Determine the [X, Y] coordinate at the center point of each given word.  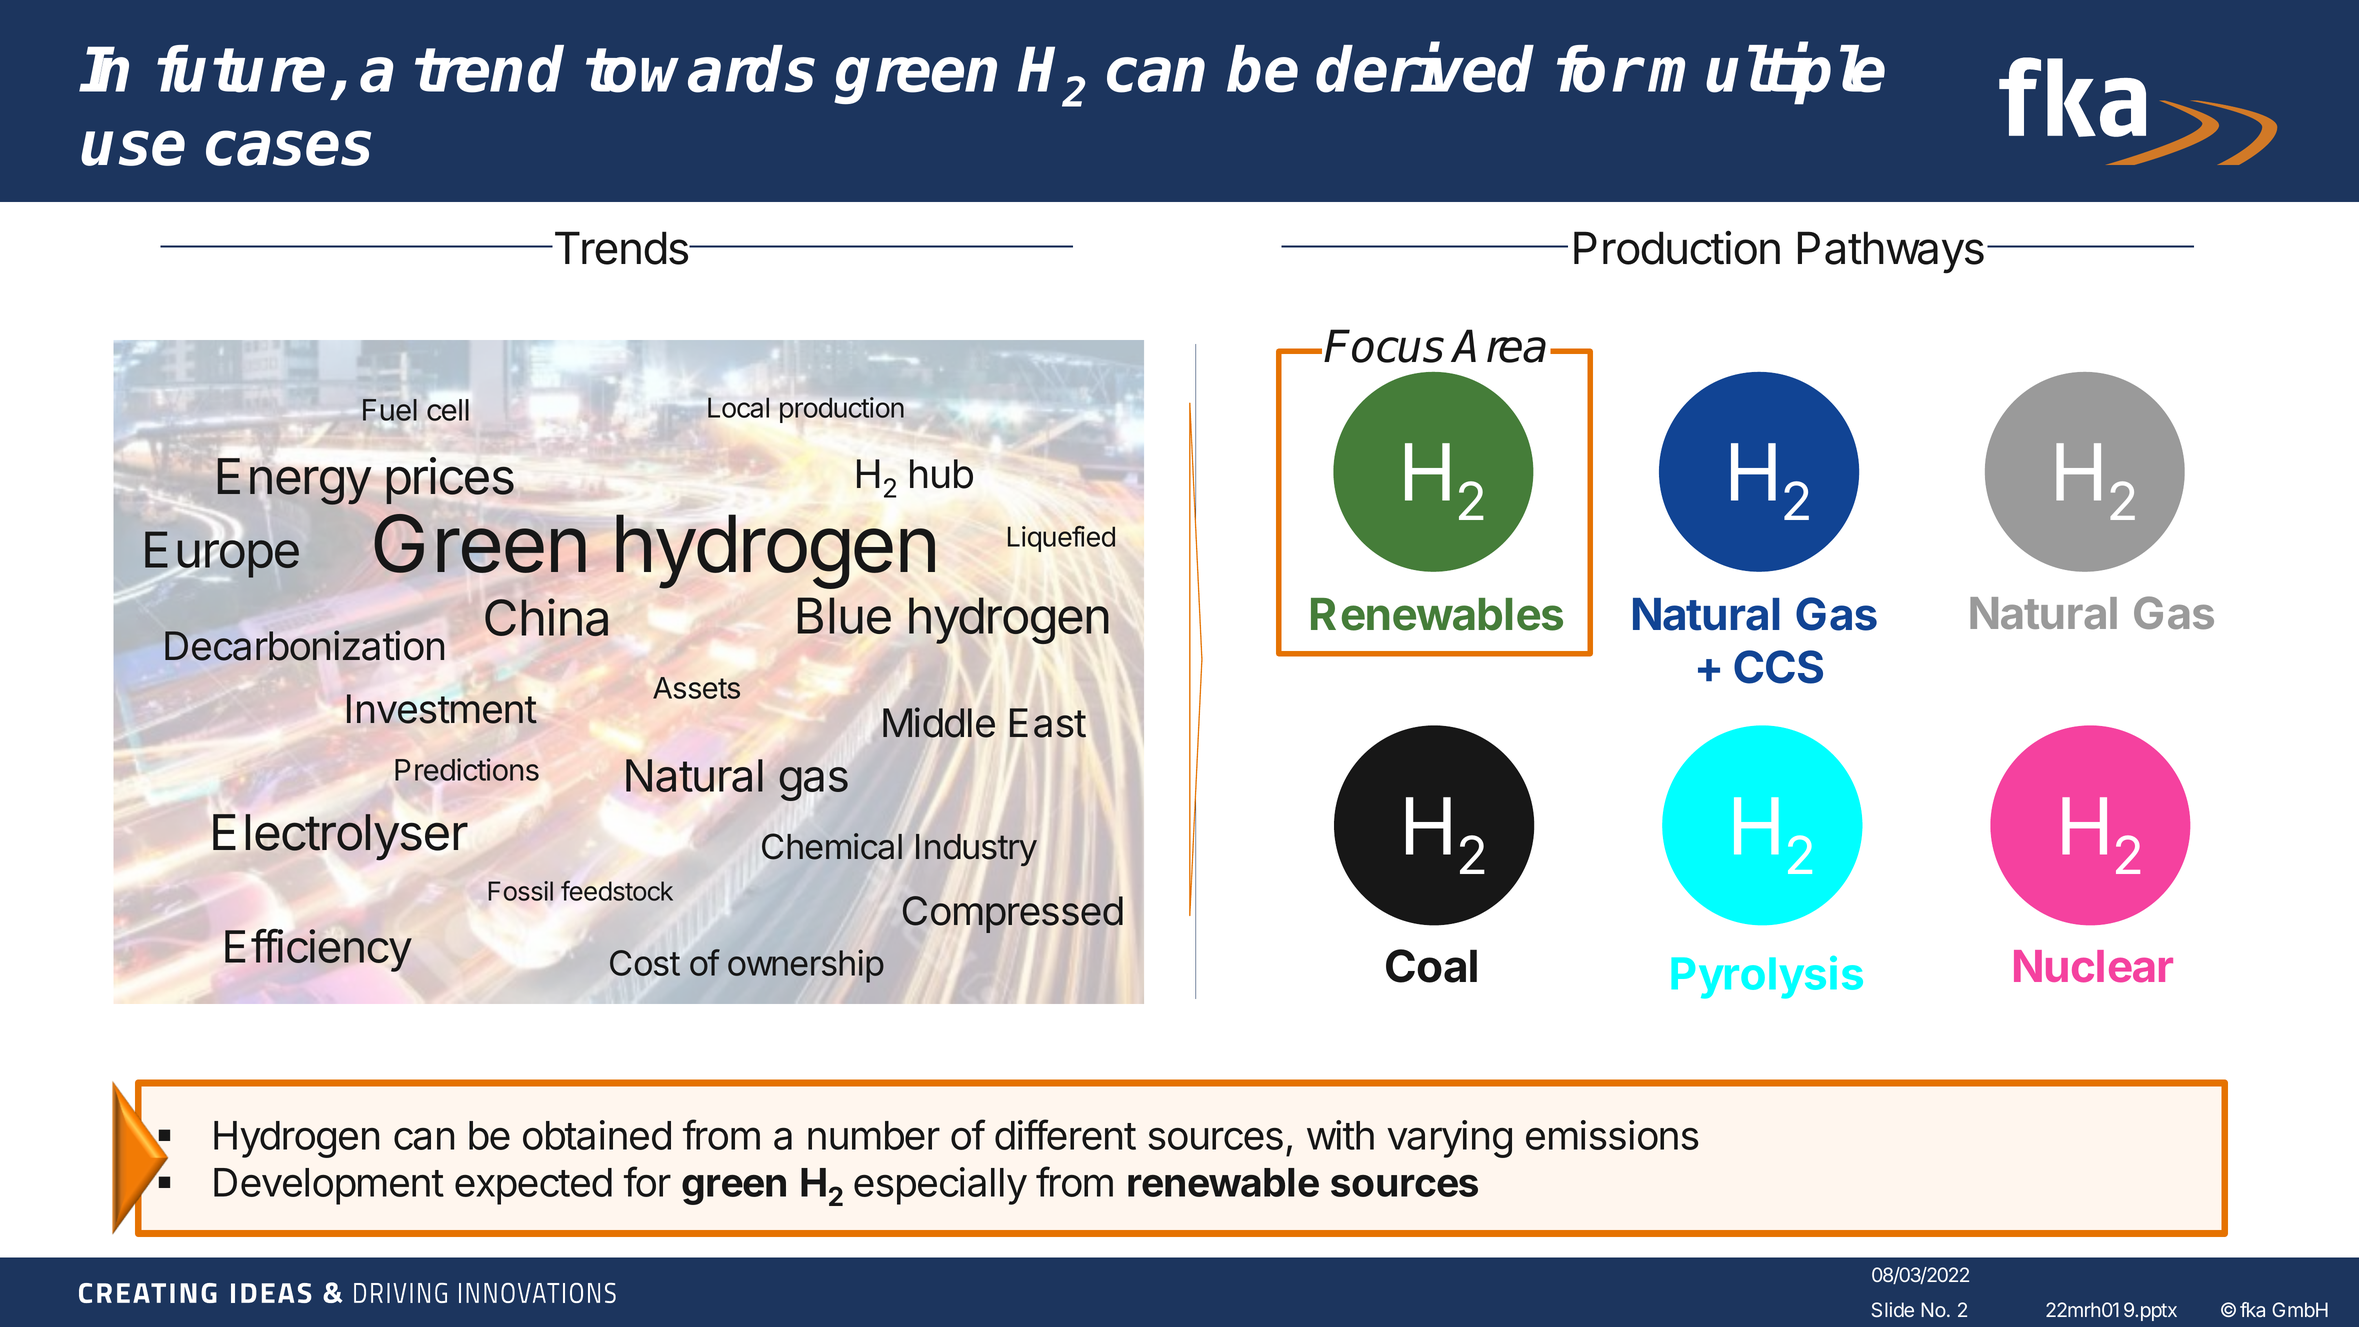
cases [288, 148]
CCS [1778, 667]
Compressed [1013, 914]
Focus [1384, 346]
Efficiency [318, 950]
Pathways [1891, 252]
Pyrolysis [1767, 977]
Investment [442, 709]
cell [448, 410]
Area [1499, 346]
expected [533, 1186]
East [1048, 723]
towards [700, 69]
